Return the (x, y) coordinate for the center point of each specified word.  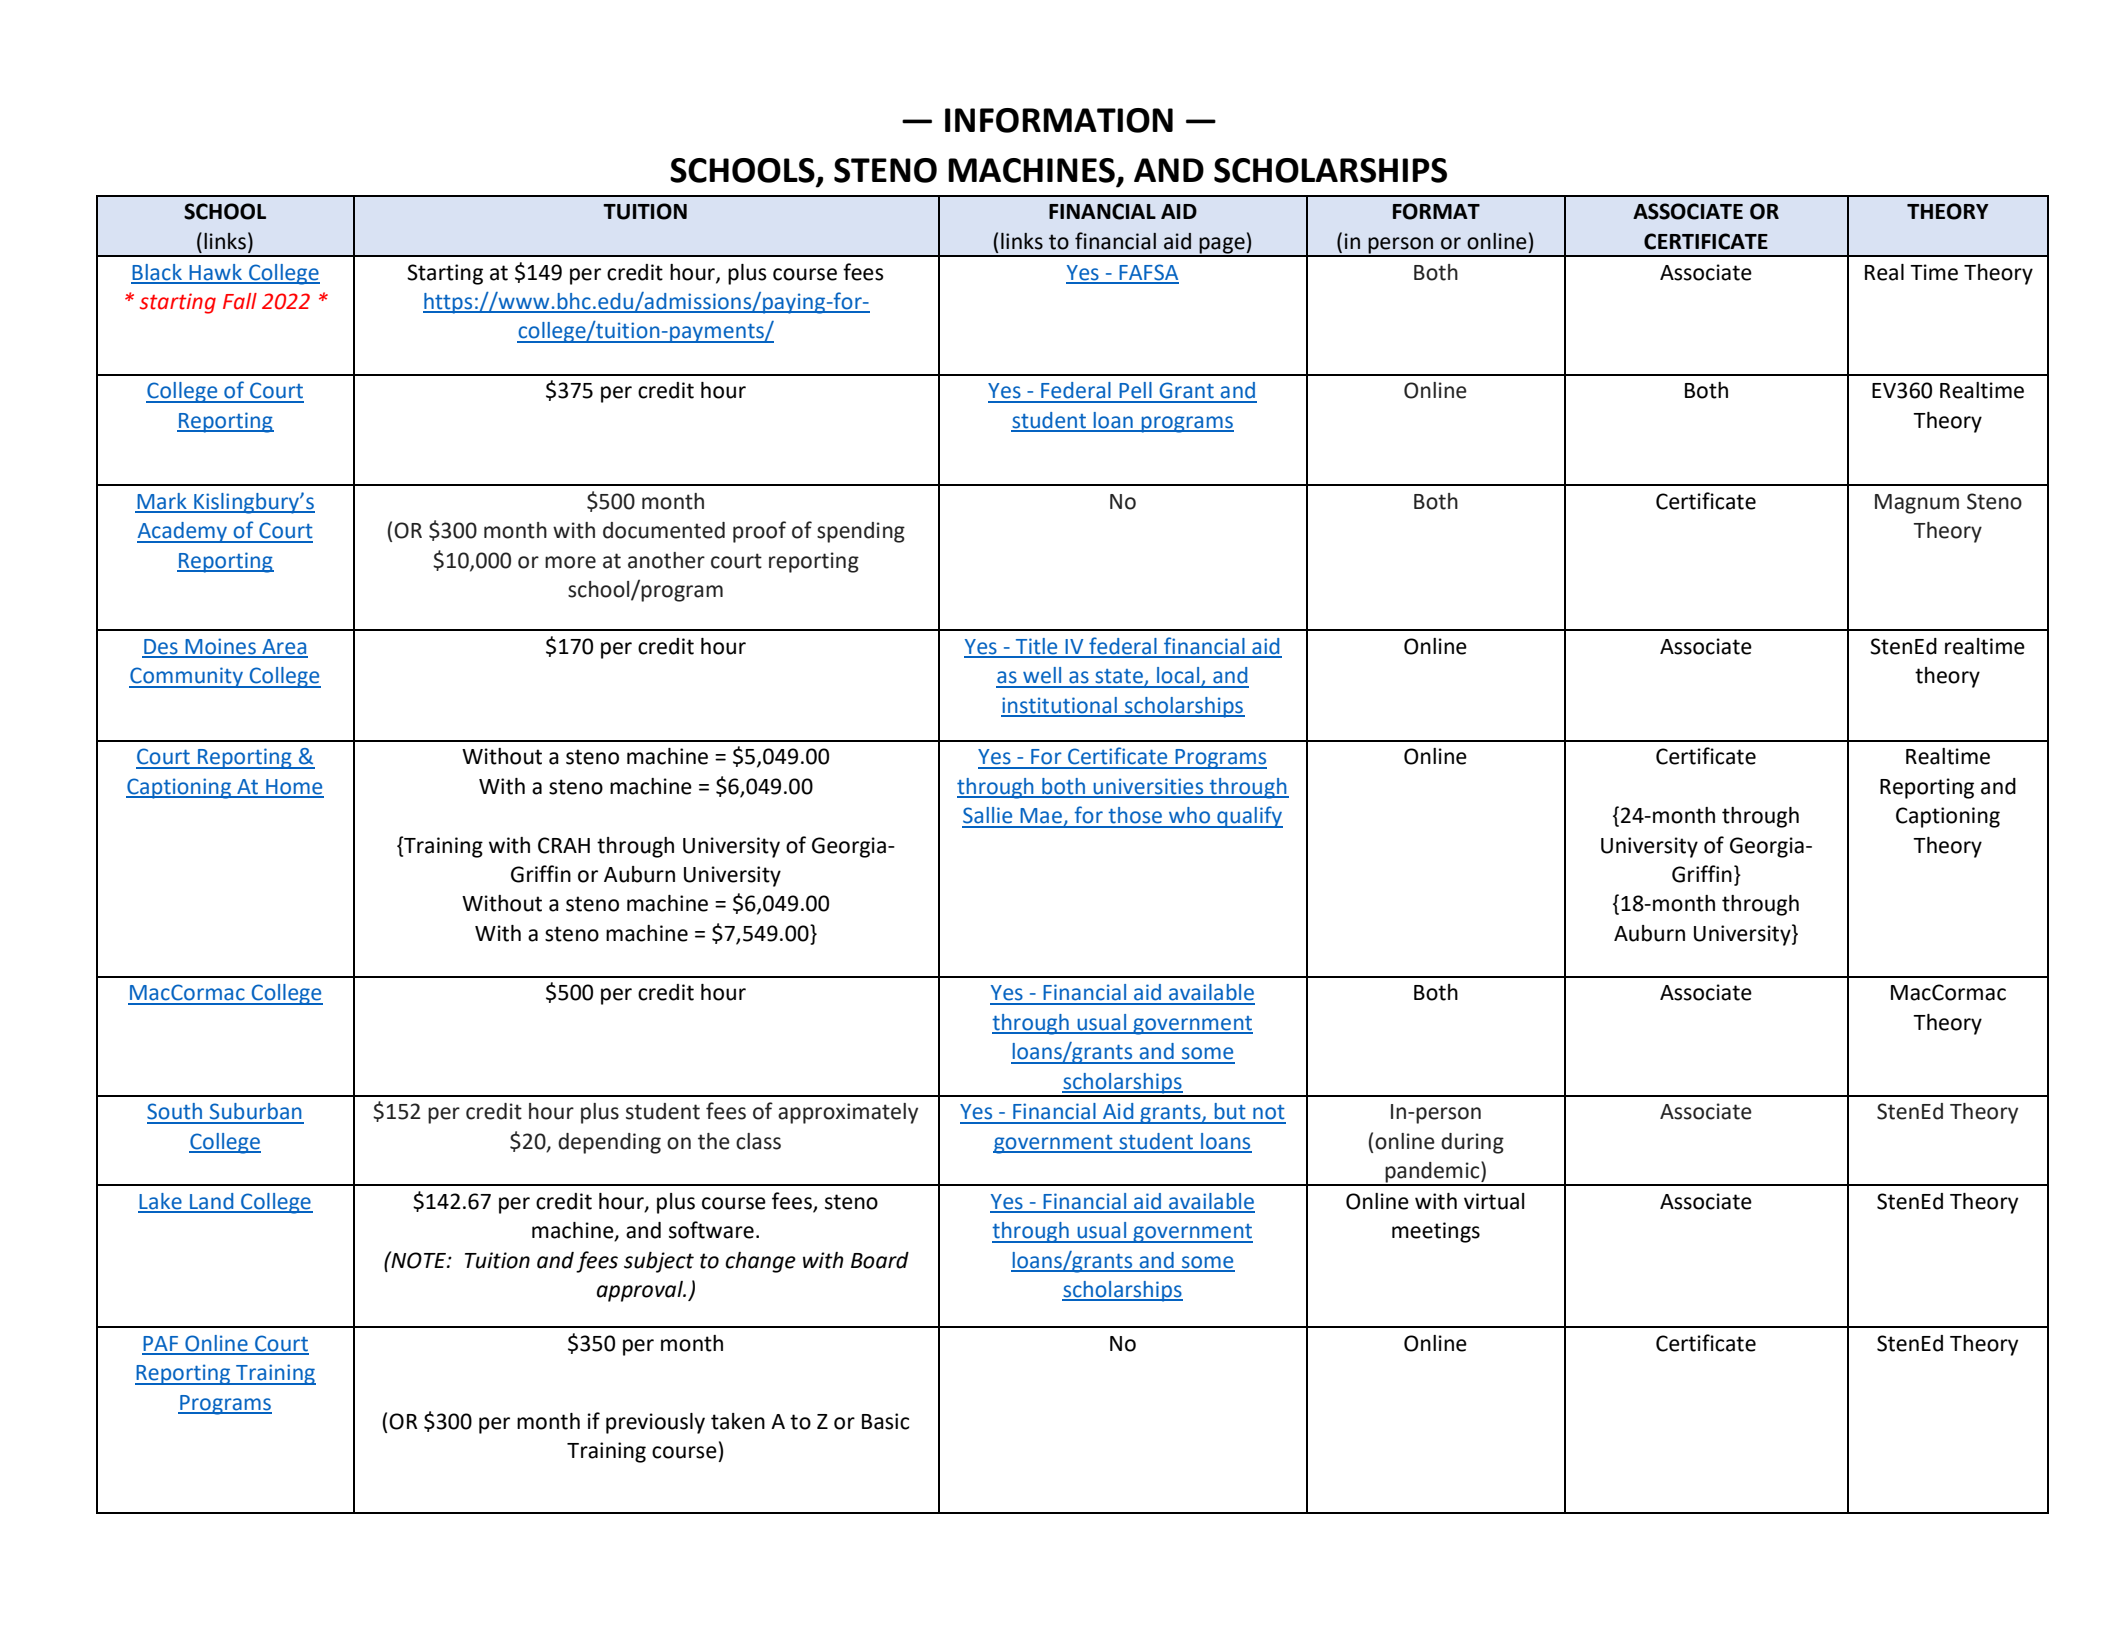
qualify (1249, 817)
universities (1148, 787)
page (1222, 246)
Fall (240, 301)
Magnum (1917, 504)
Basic (885, 1421)
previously (655, 1423)
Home (294, 788)
